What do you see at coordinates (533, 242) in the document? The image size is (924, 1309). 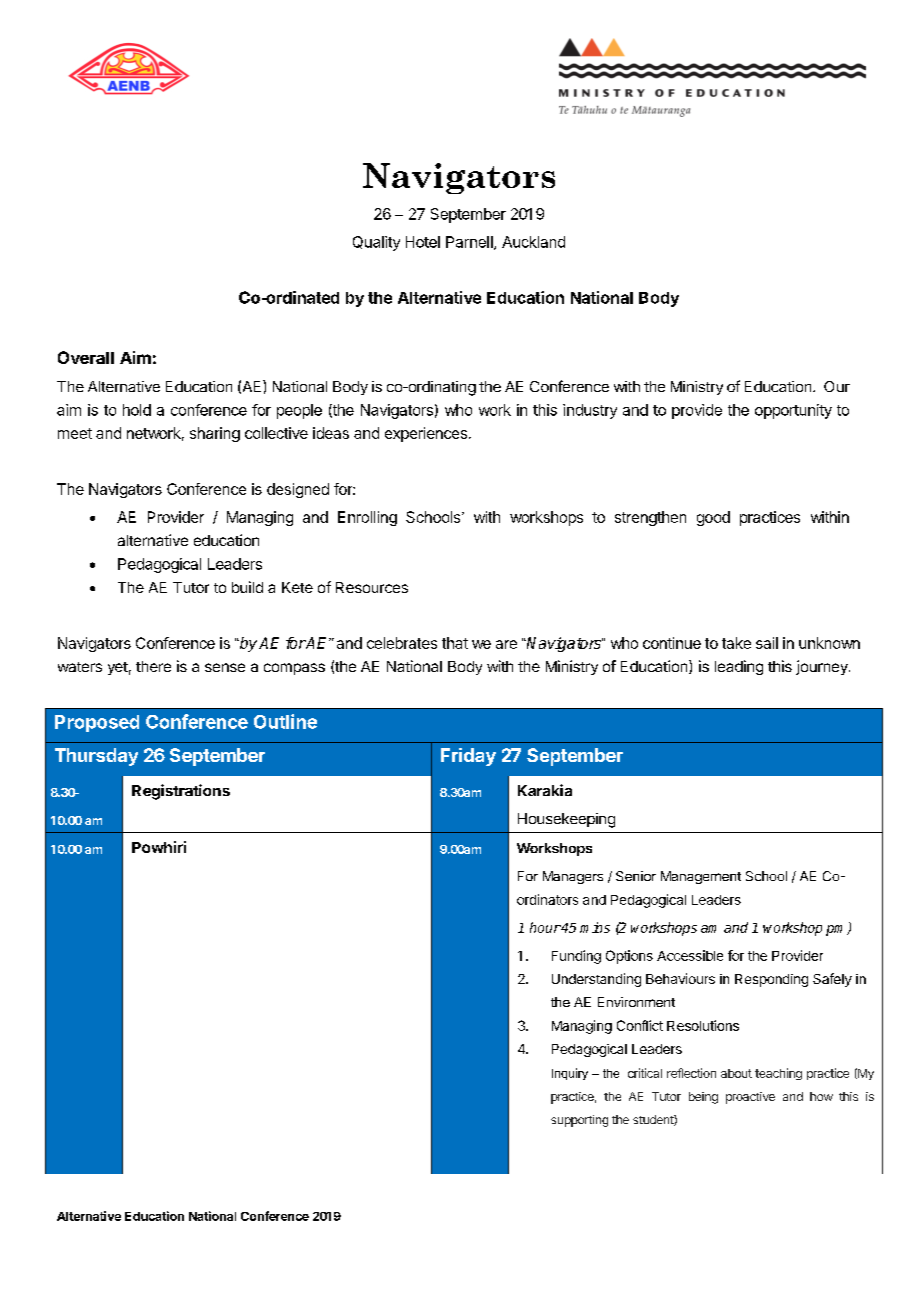 I see `Auckland` at bounding box center [533, 242].
